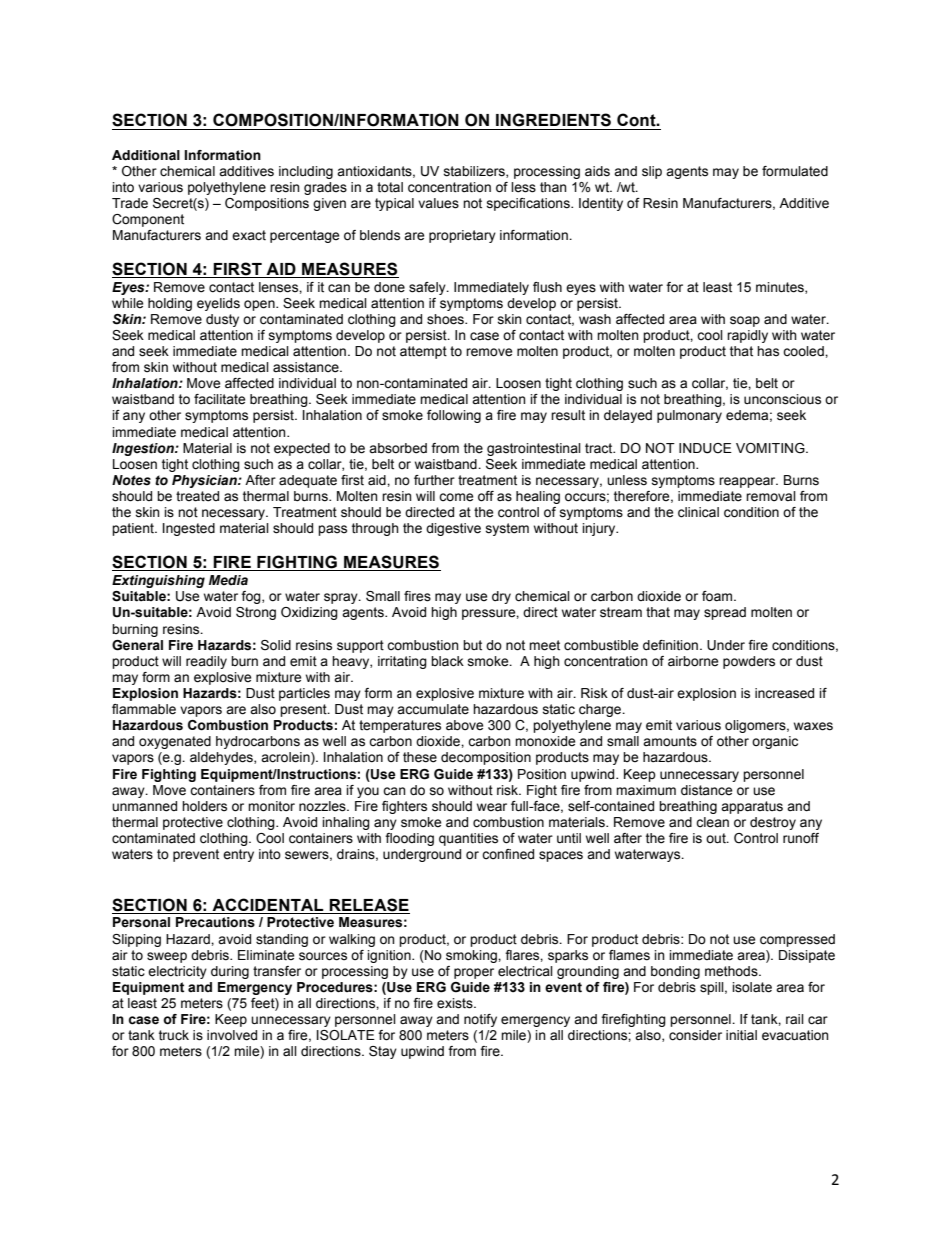  Describe the element at coordinates (597, 171) in the page. I see `aids` at that location.
